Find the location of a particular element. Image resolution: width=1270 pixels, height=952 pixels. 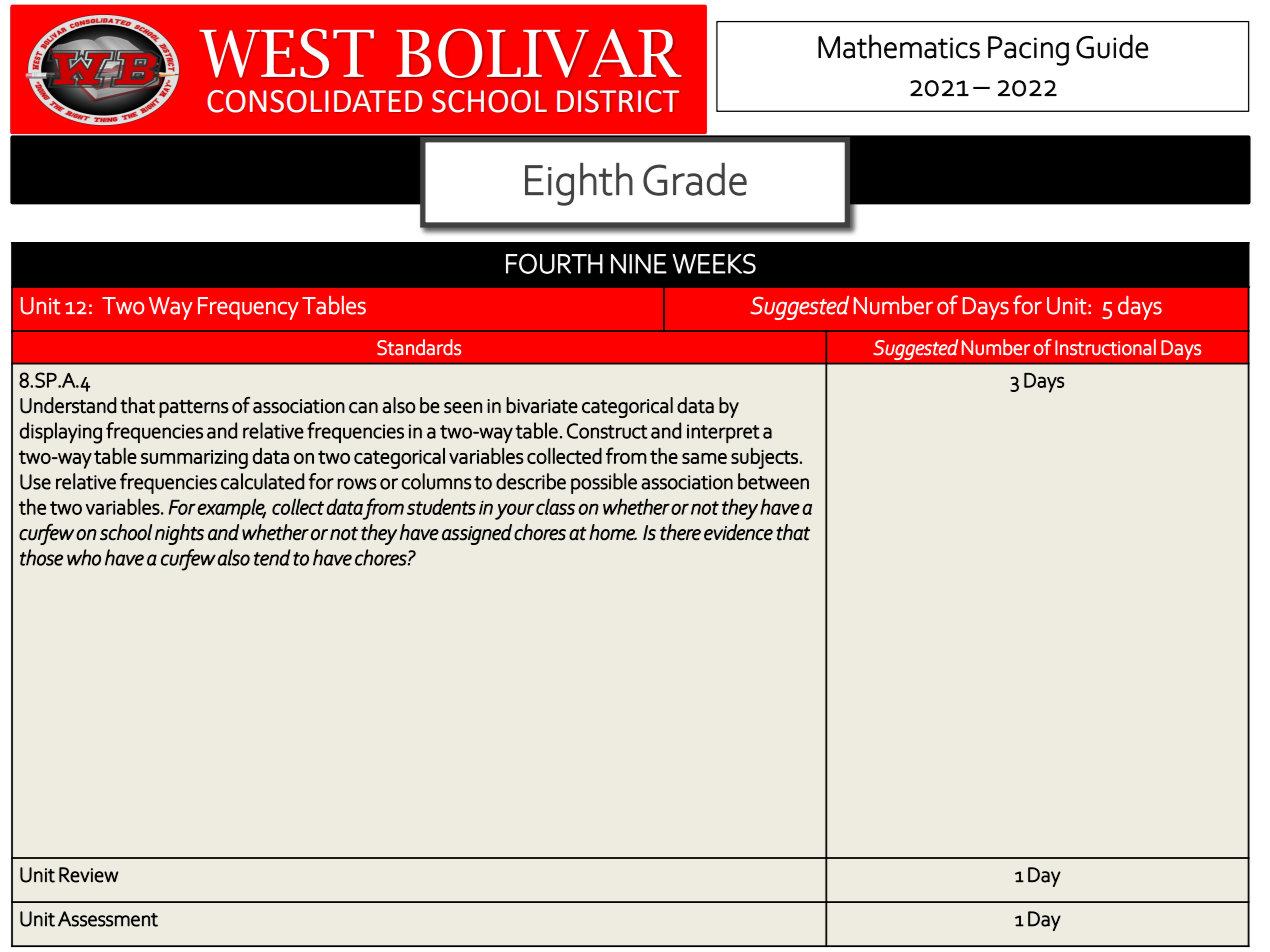

evidence is located at coordinates (738, 532).
